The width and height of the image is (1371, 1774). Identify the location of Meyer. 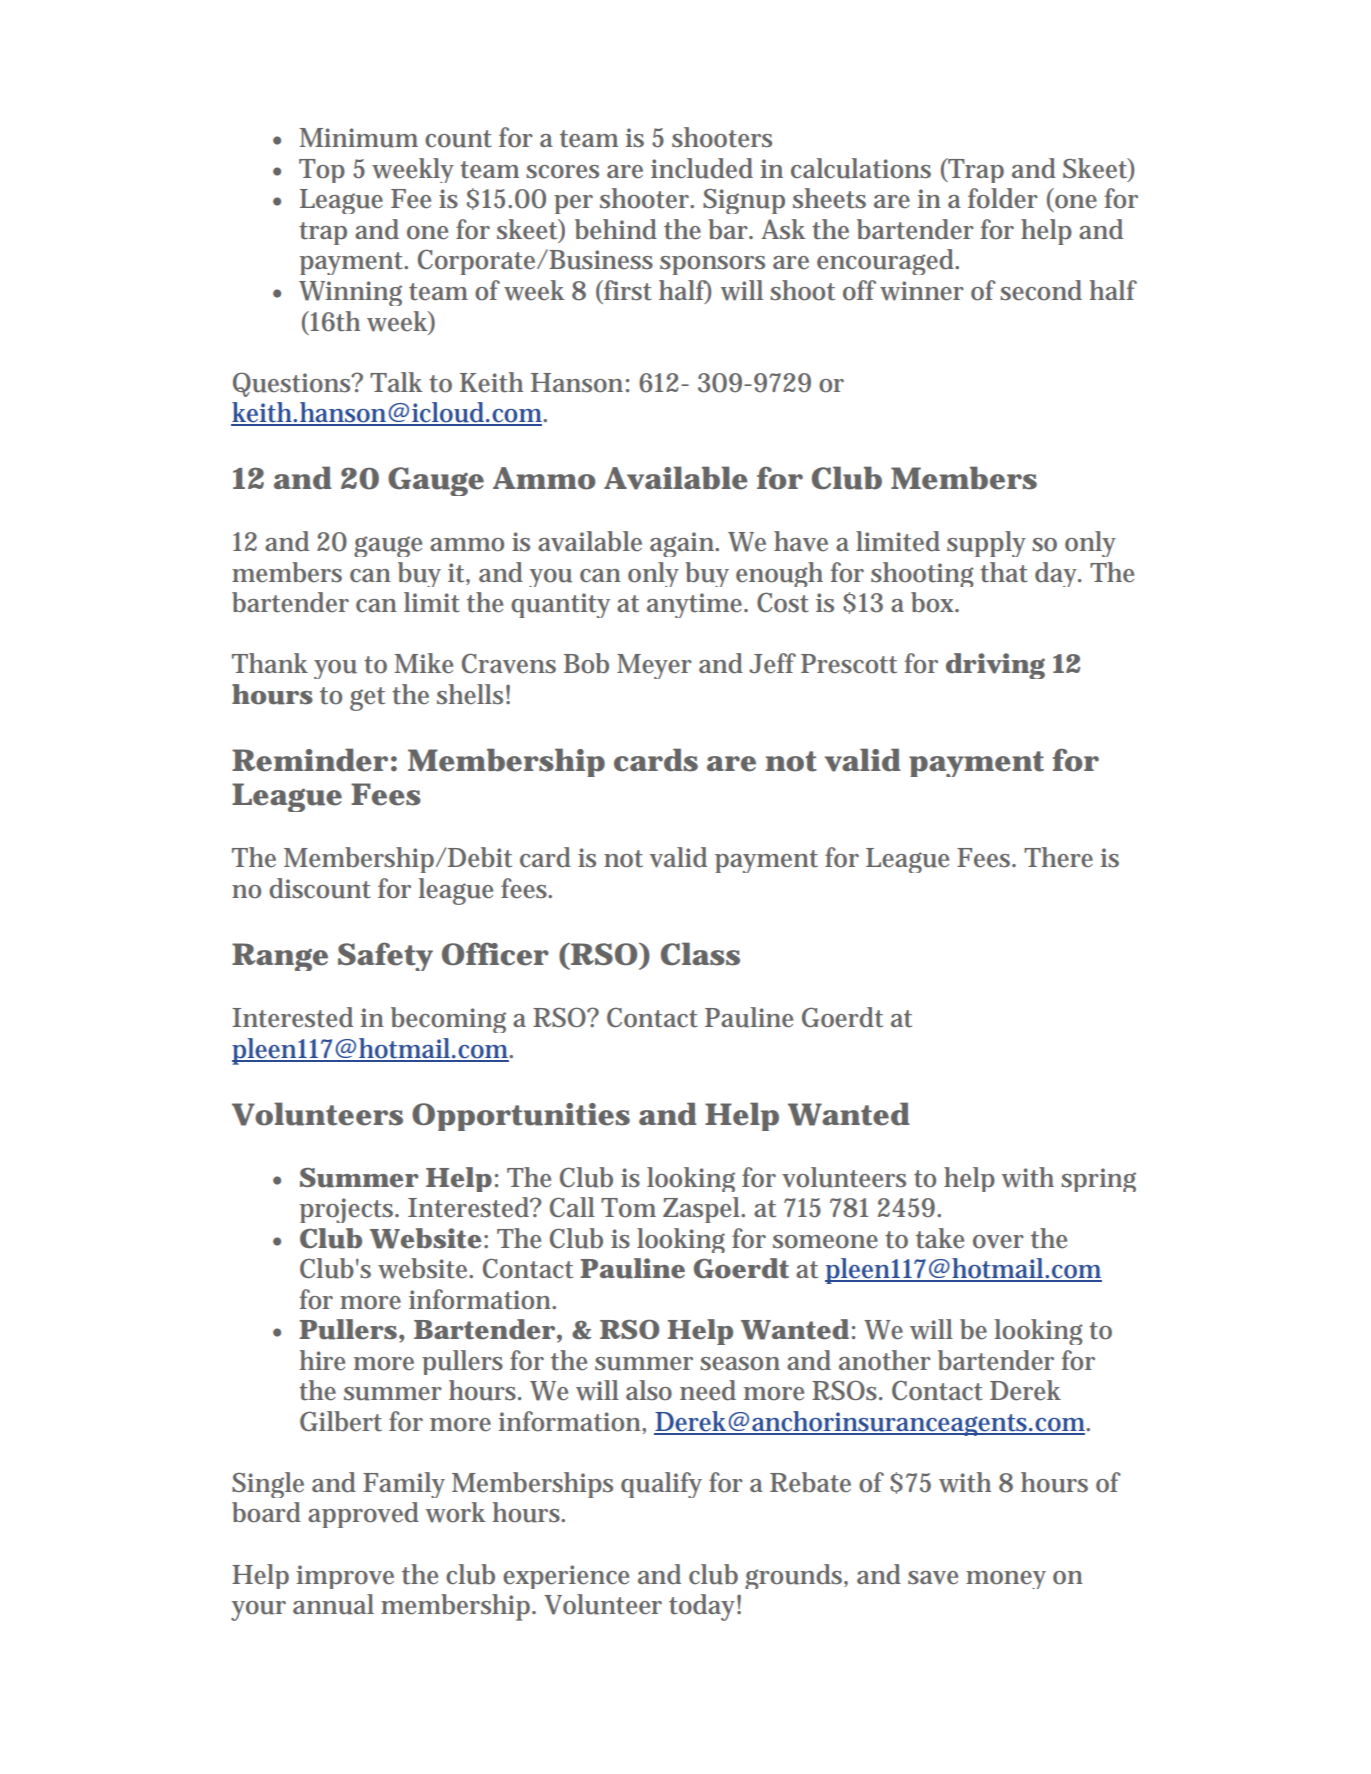
(654, 666).
